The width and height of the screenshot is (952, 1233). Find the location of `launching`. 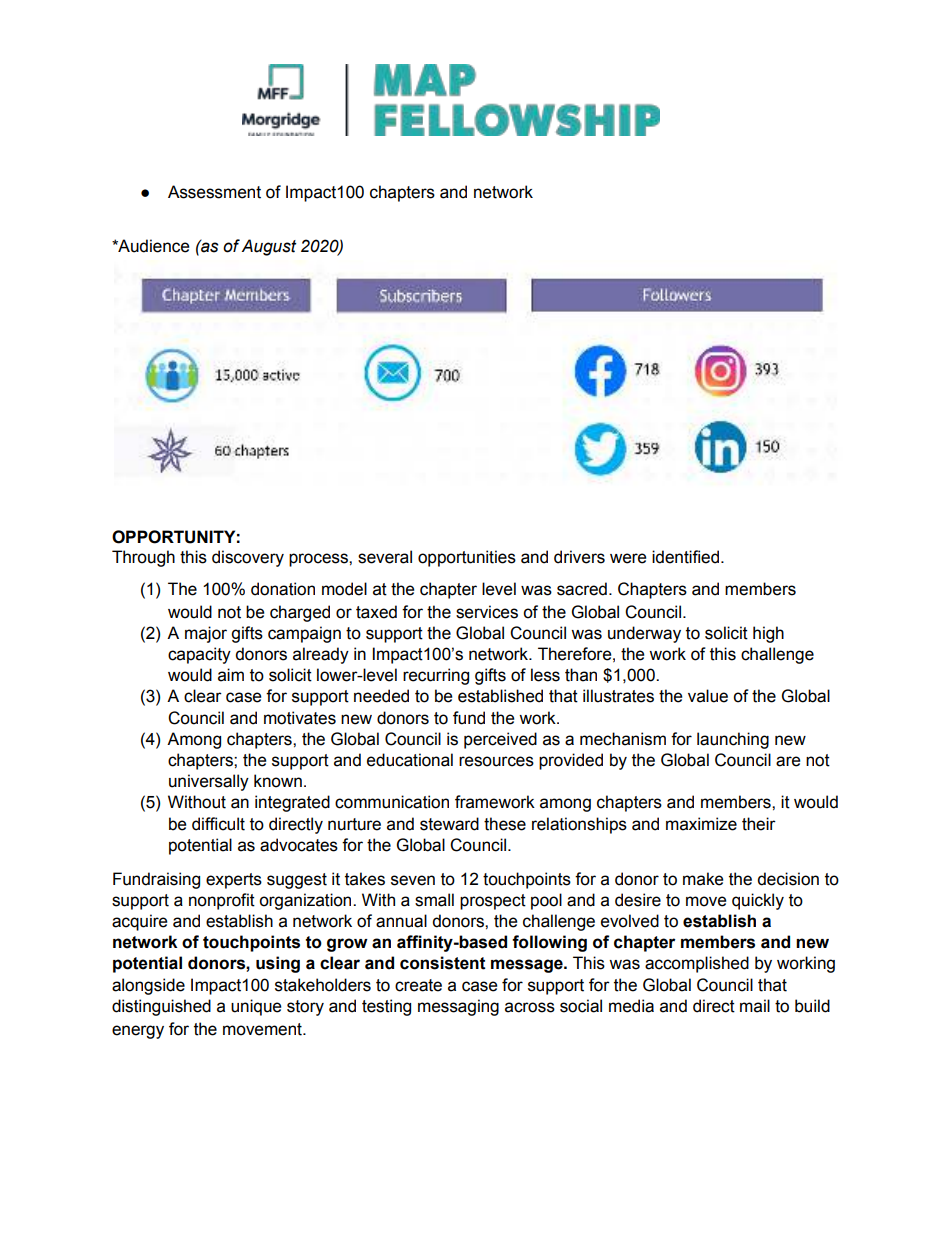

launching is located at coordinates (733, 740).
